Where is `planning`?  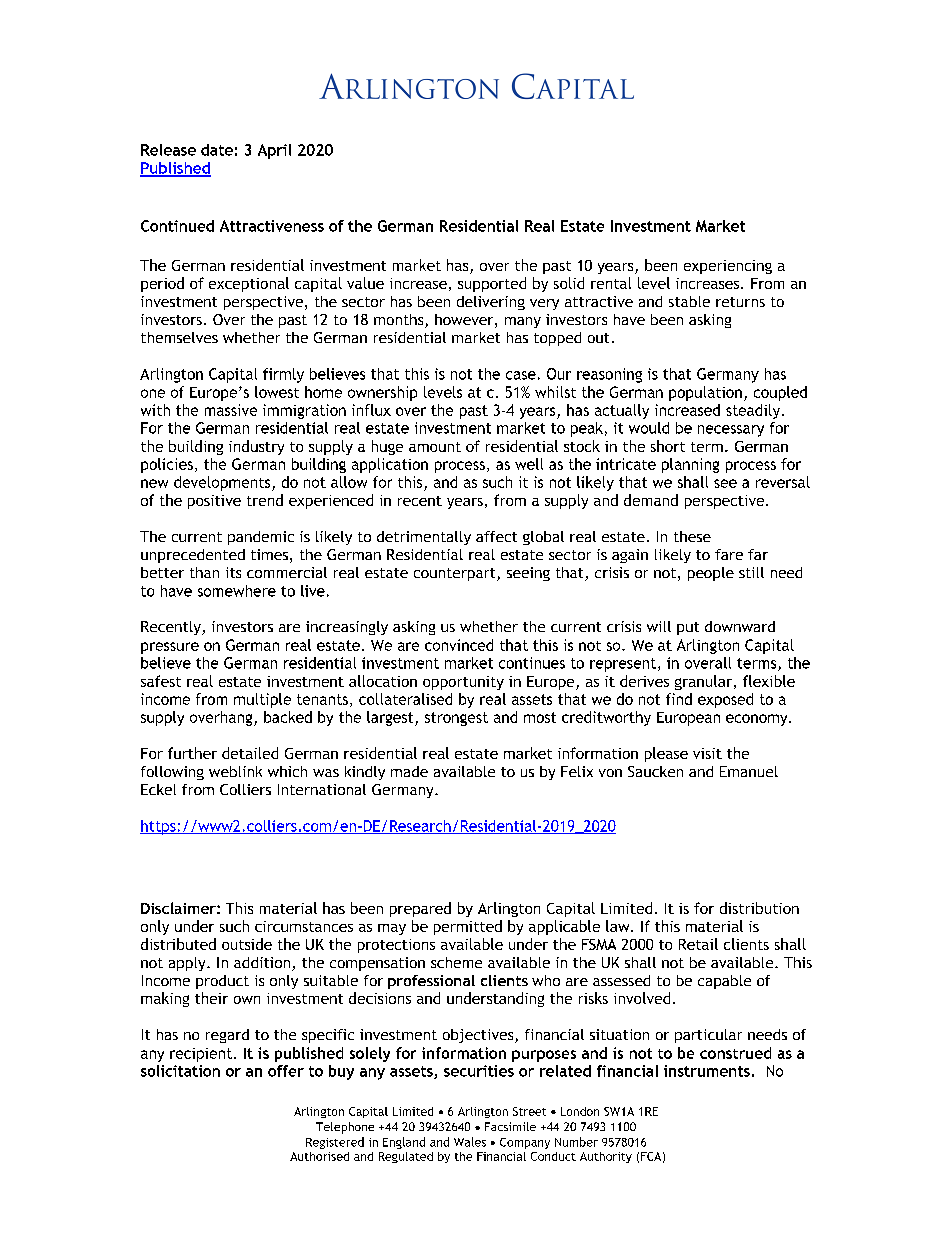
planning is located at coordinates (690, 465).
